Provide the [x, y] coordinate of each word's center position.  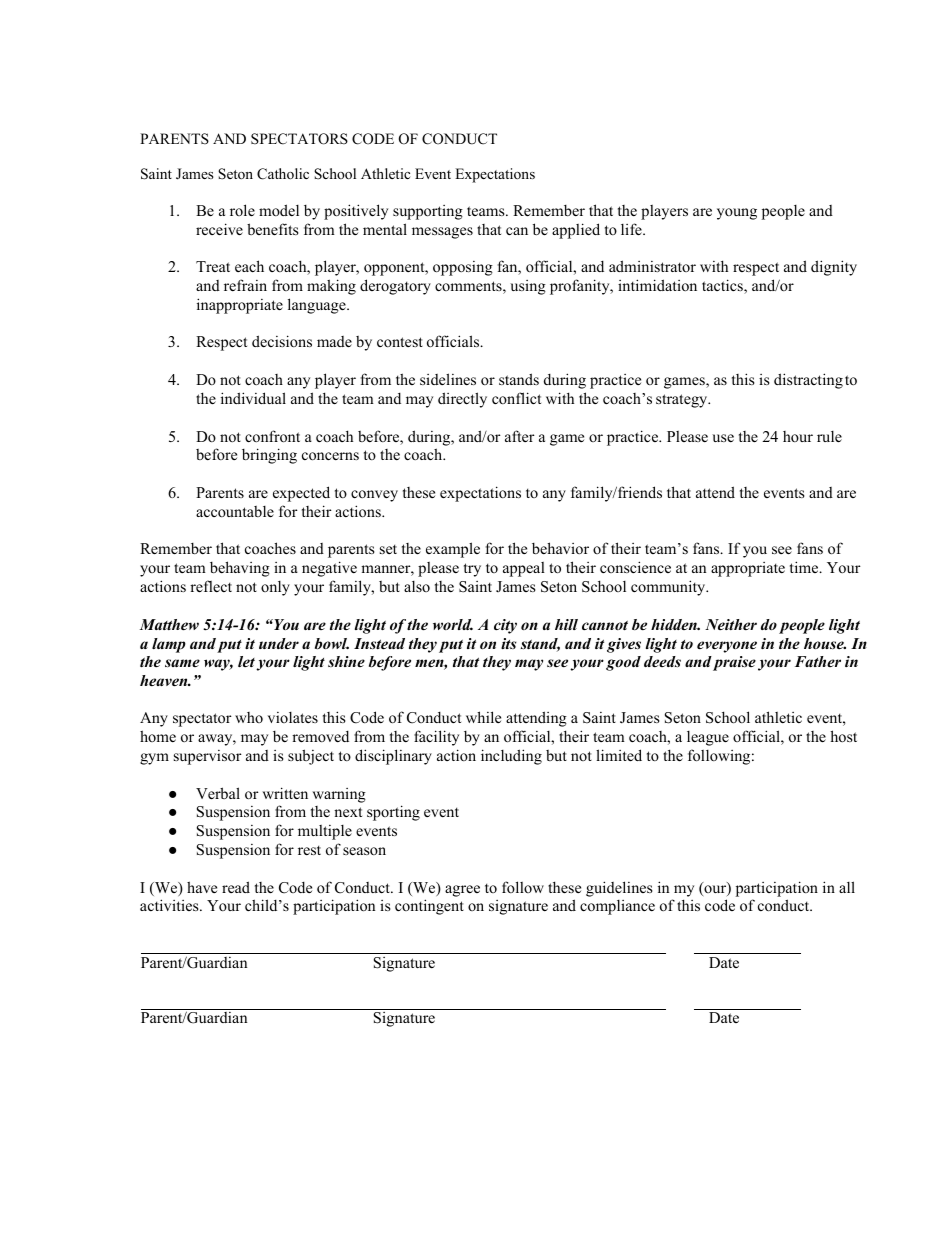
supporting [428, 212]
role [242, 210]
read [236, 887]
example [453, 550]
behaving [240, 569]
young [737, 214]
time [805, 567]
